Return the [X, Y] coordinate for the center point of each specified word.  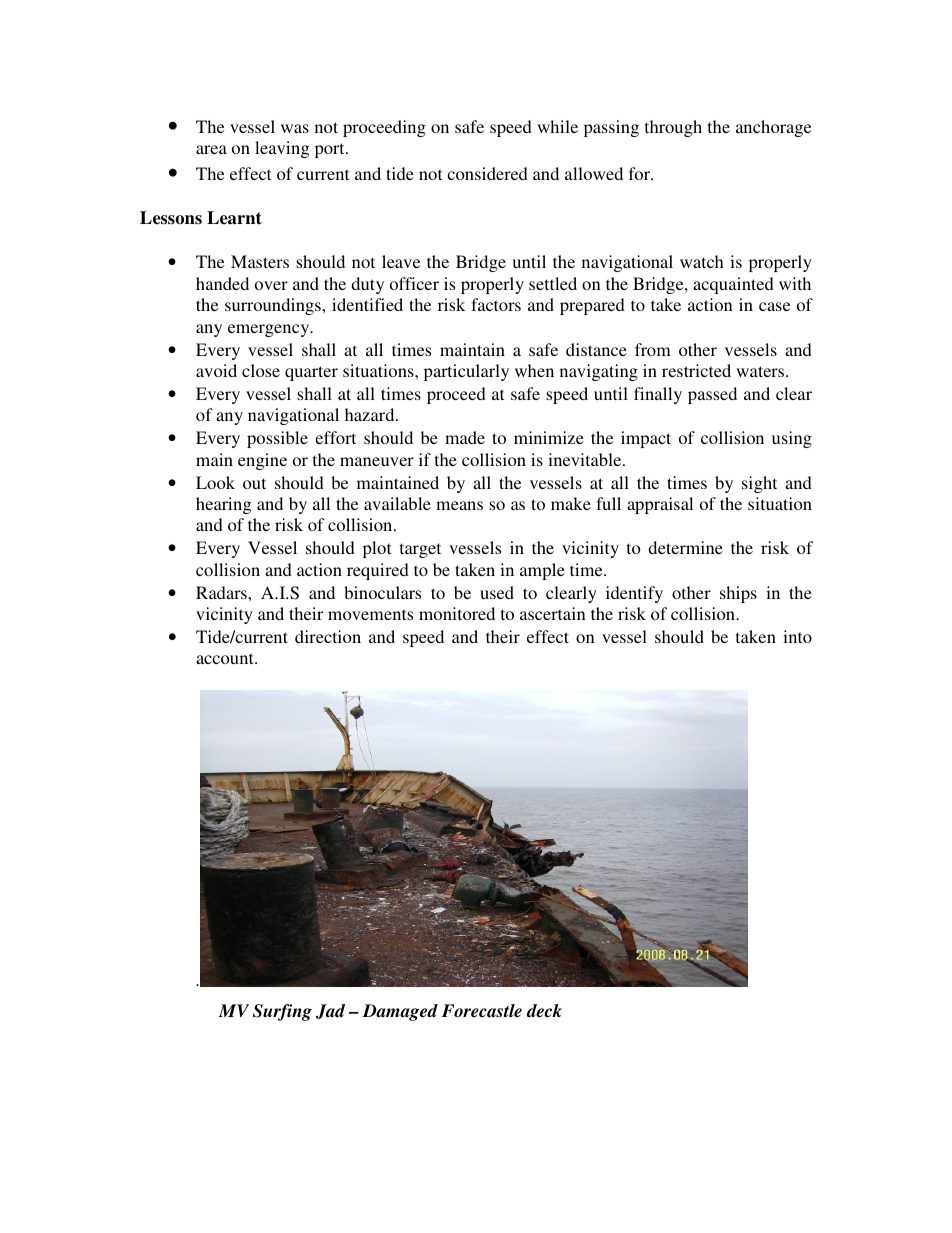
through [673, 128]
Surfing [282, 1012]
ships [738, 594]
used [497, 592]
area [211, 149]
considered [487, 173]
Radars [222, 592]
